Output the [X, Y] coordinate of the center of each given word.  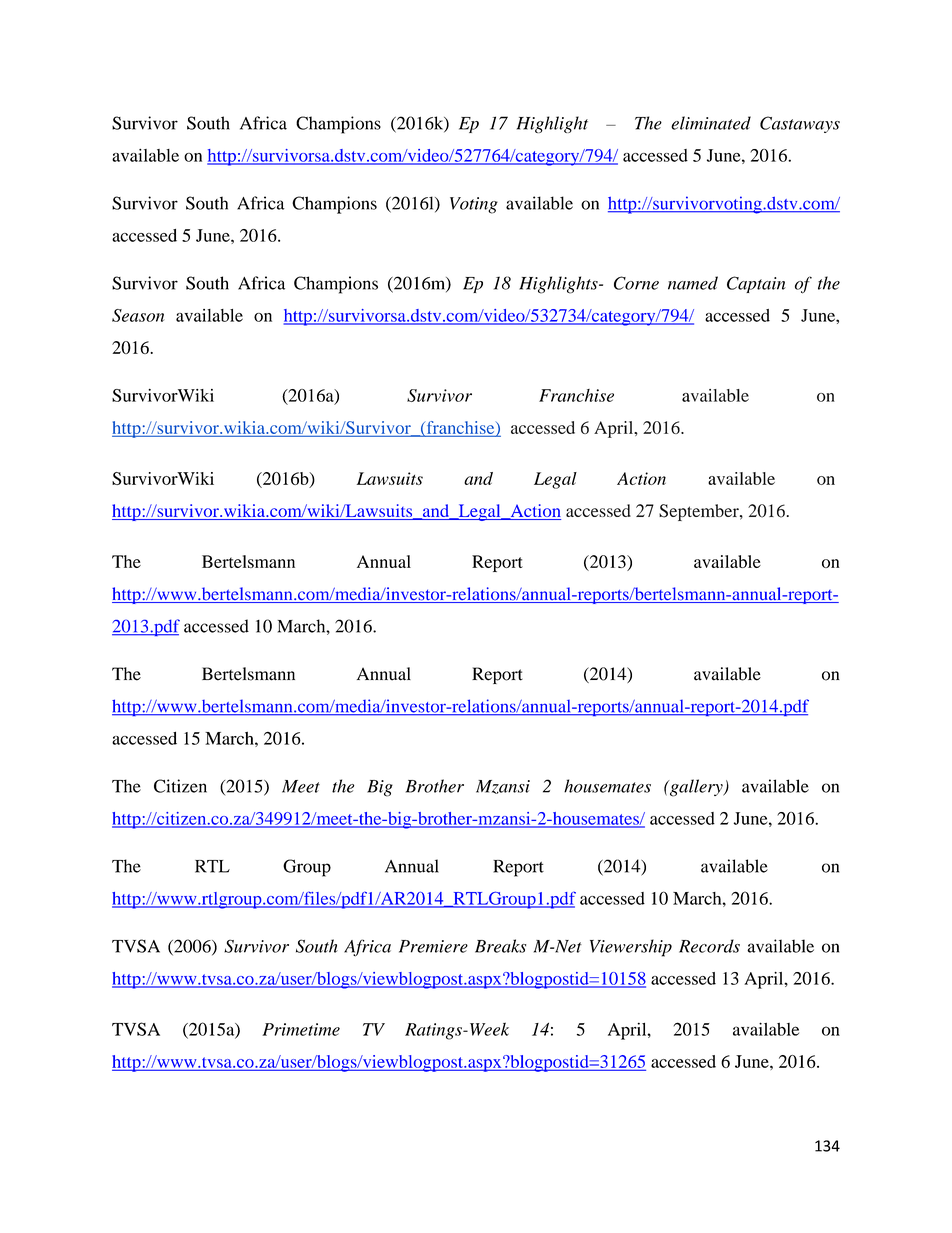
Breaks [500, 946]
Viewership [631, 948]
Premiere [433, 946]
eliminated [711, 123]
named [693, 283]
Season [138, 315]
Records [709, 946]
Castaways [800, 124]
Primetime [301, 1029]
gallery [696, 788]
